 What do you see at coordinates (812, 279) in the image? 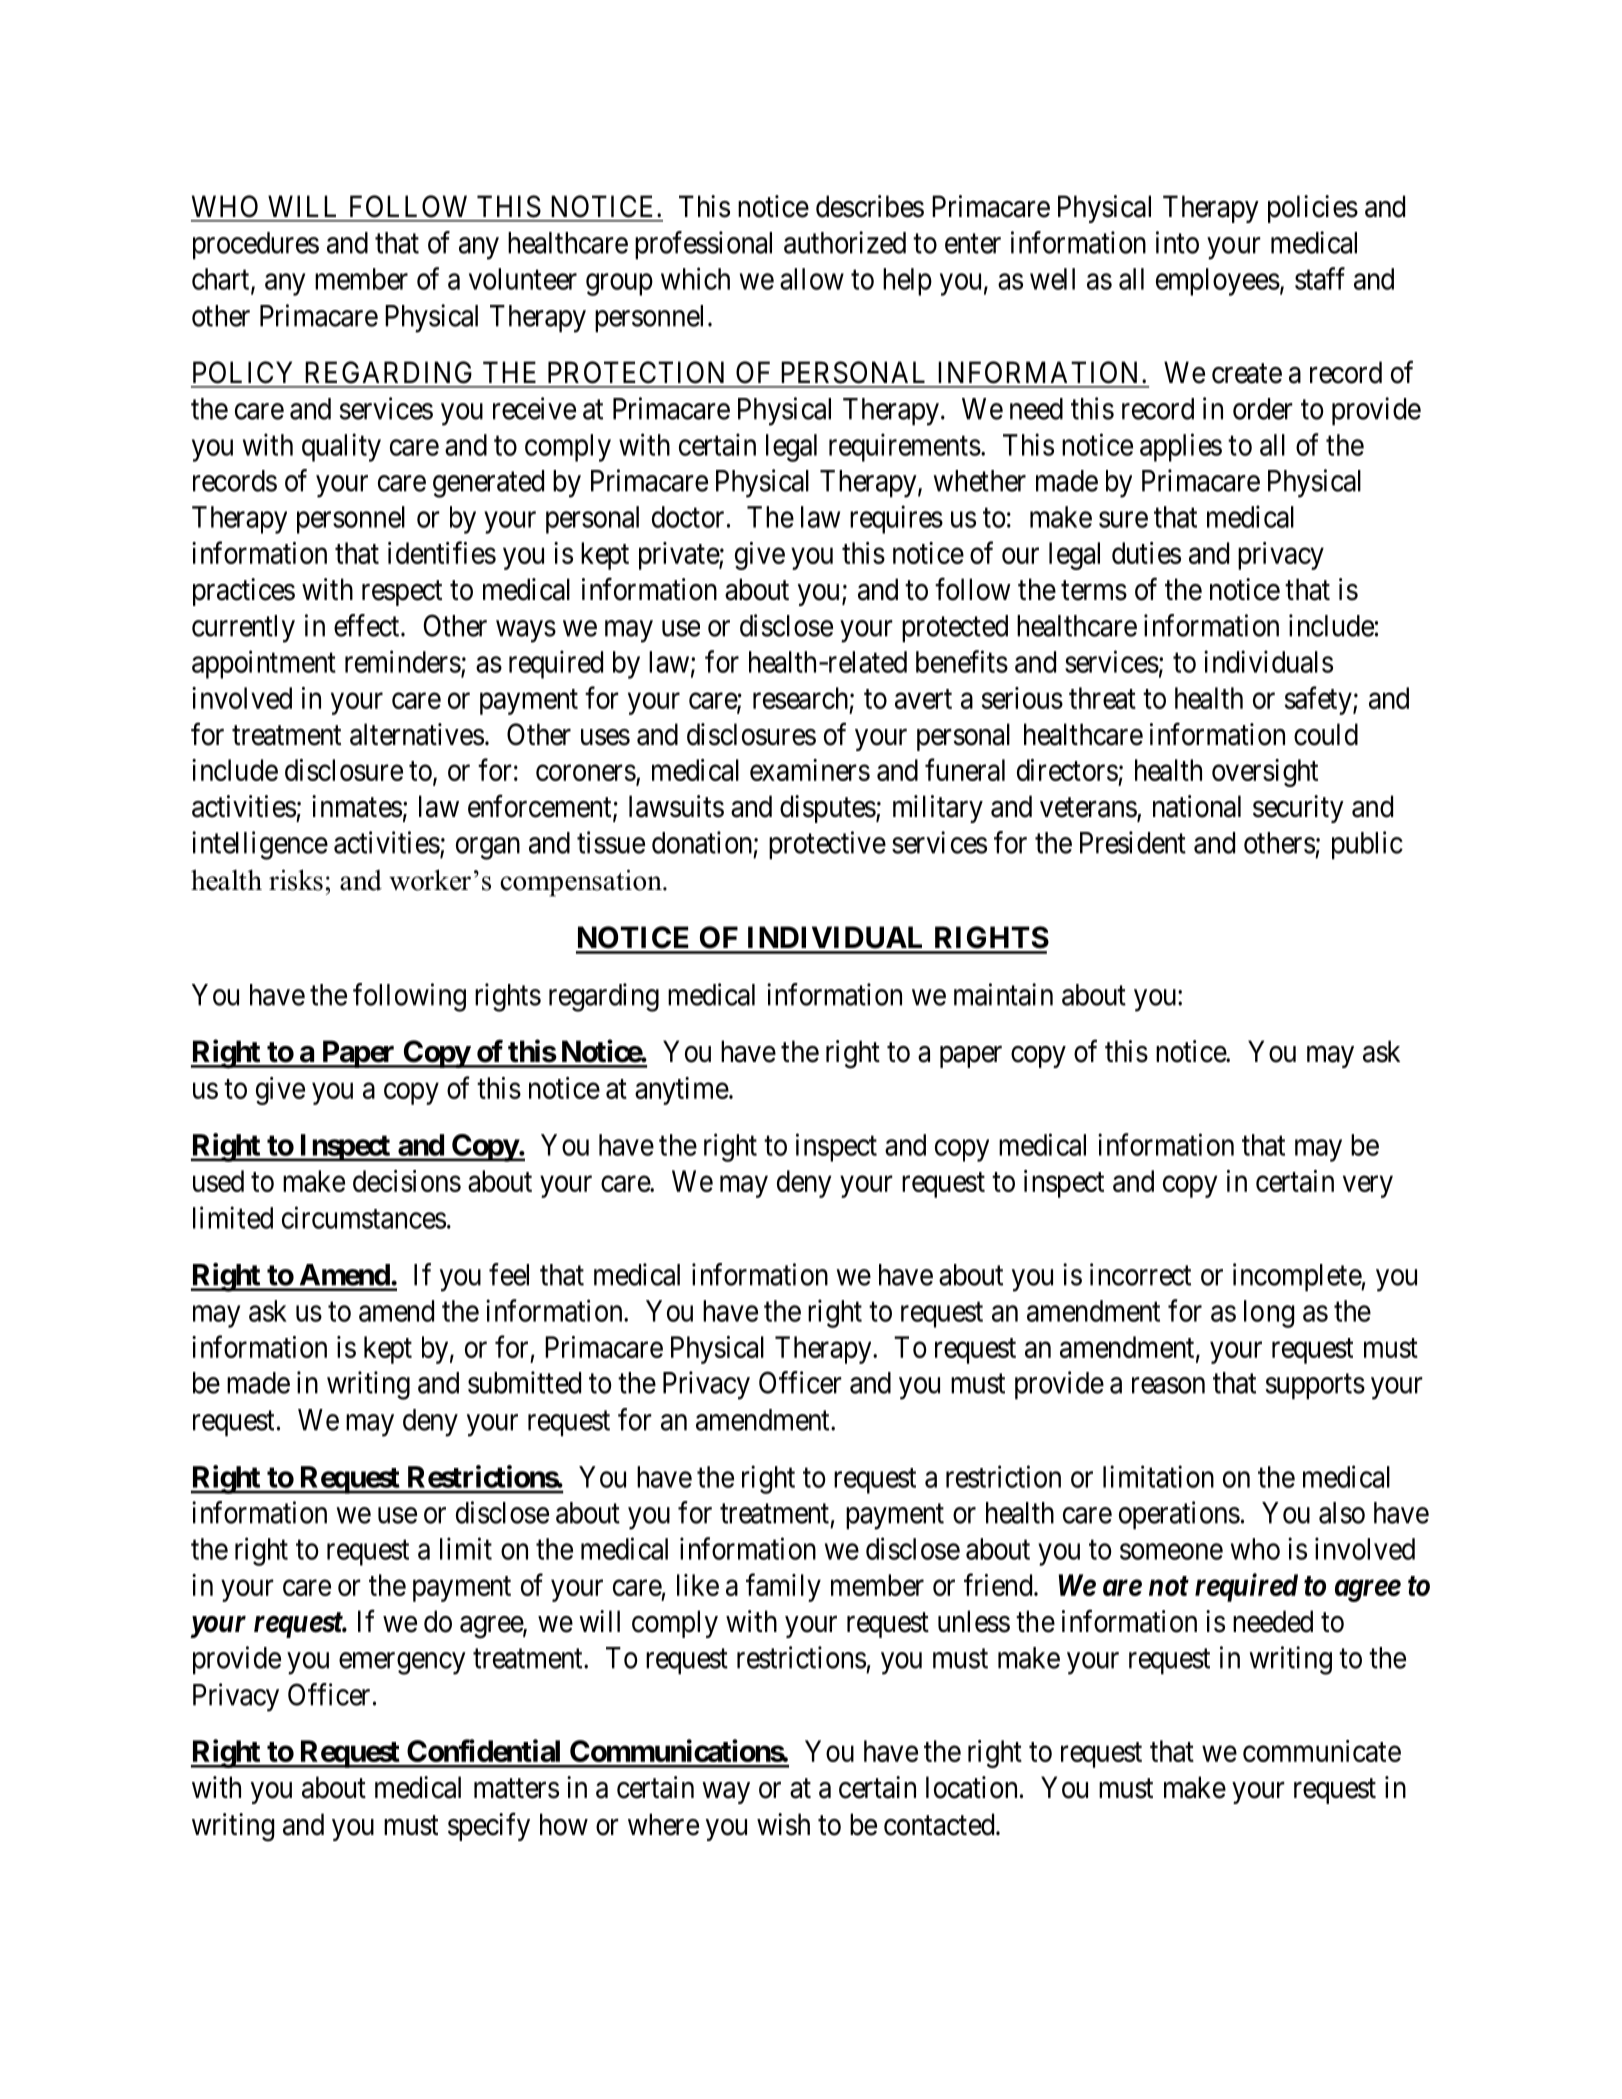
I see `allow` at bounding box center [812, 279].
